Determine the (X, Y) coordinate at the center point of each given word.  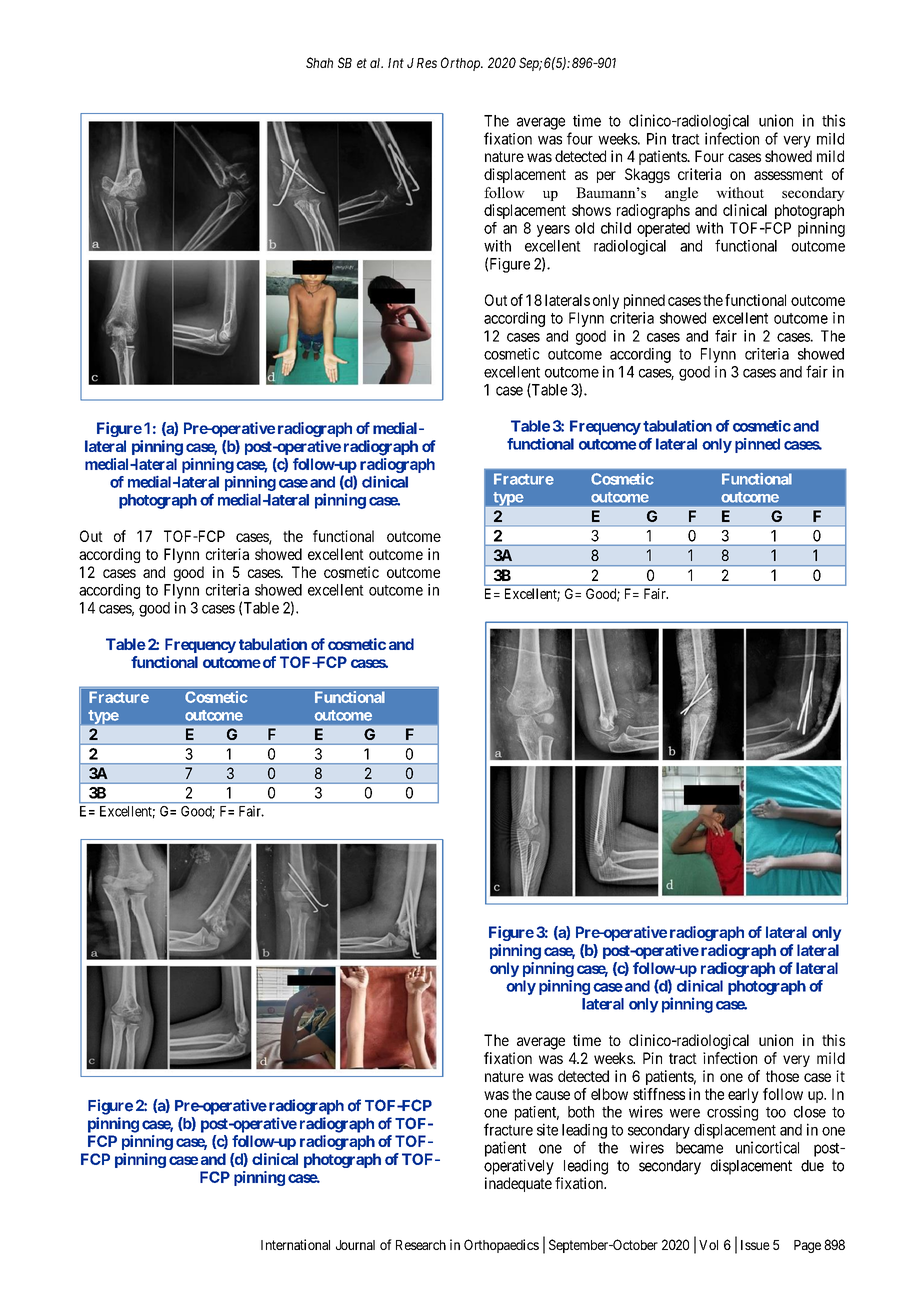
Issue (755, 1245)
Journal (355, 1245)
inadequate (518, 1184)
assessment (788, 174)
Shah (319, 62)
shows (591, 210)
